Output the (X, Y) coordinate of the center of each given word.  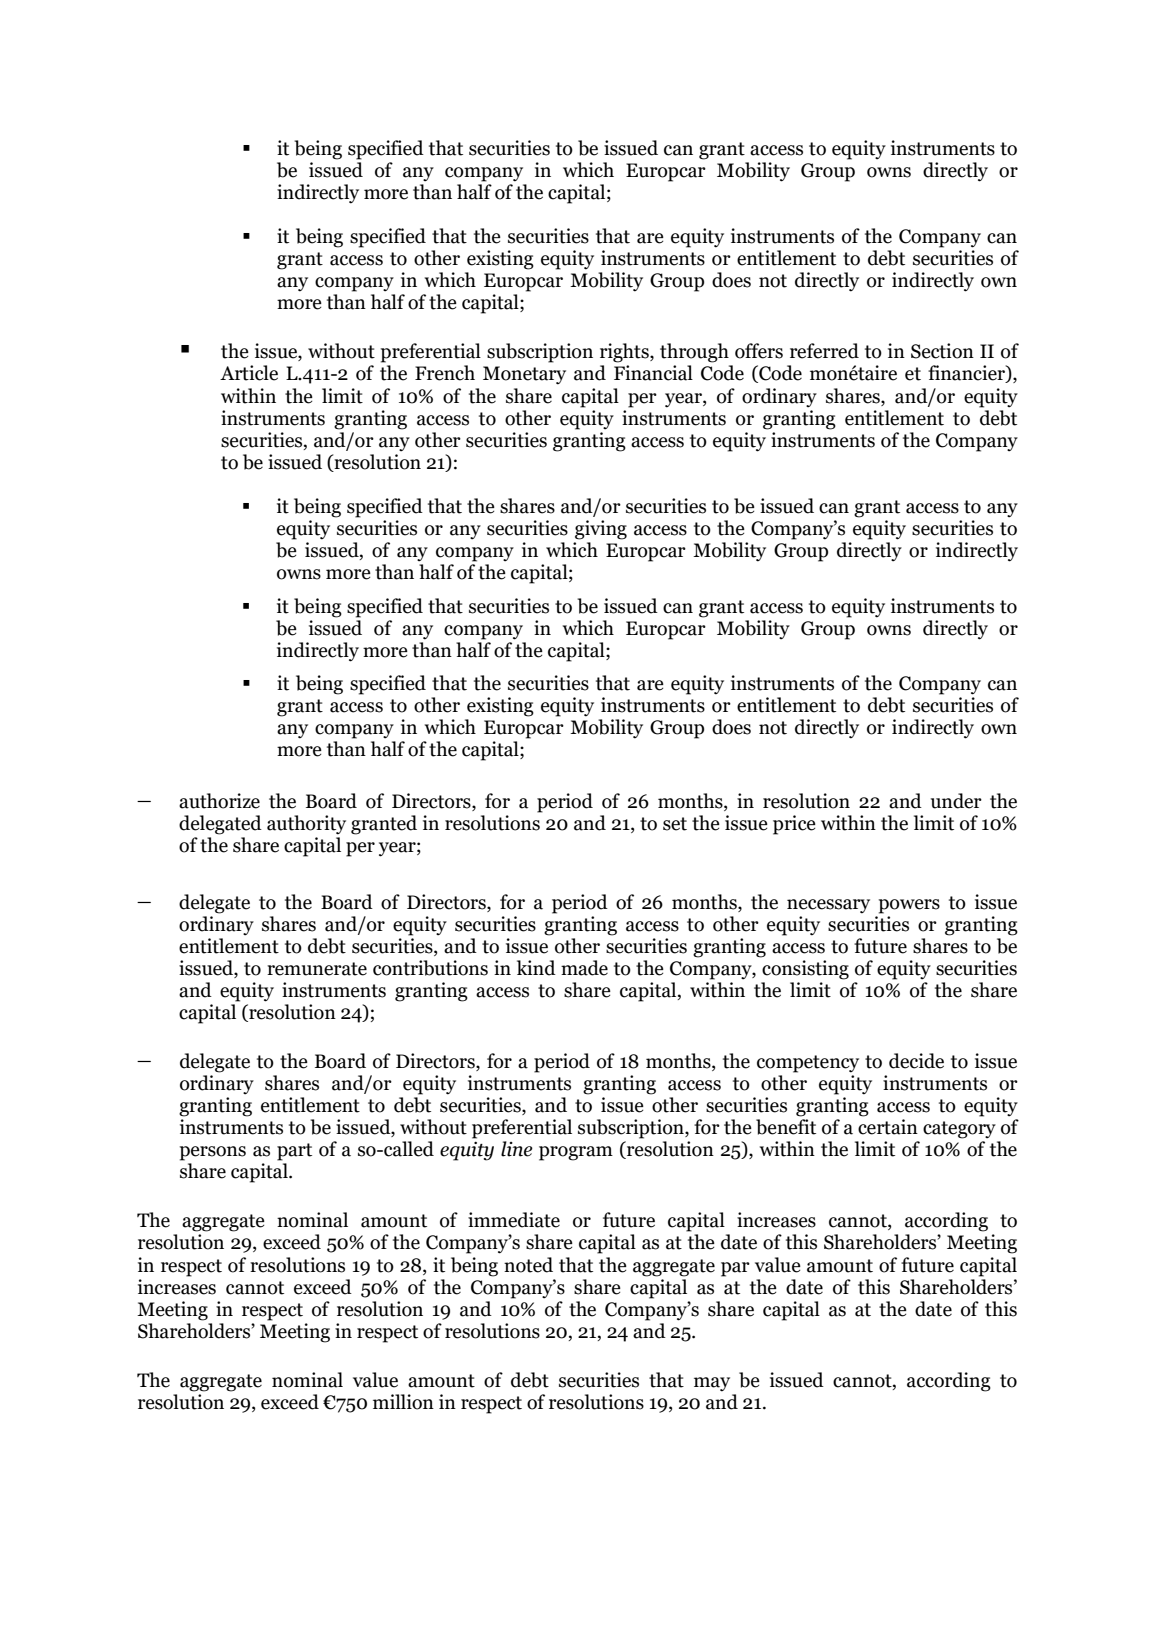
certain (888, 1127)
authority (306, 825)
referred (824, 351)
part (294, 1152)
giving (601, 530)
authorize (219, 801)
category (959, 1130)
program (576, 1153)
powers (909, 906)
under (956, 801)
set (675, 824)
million (403, 1402)
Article (249, 373)
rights (625, 353)
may (712, 1384)
